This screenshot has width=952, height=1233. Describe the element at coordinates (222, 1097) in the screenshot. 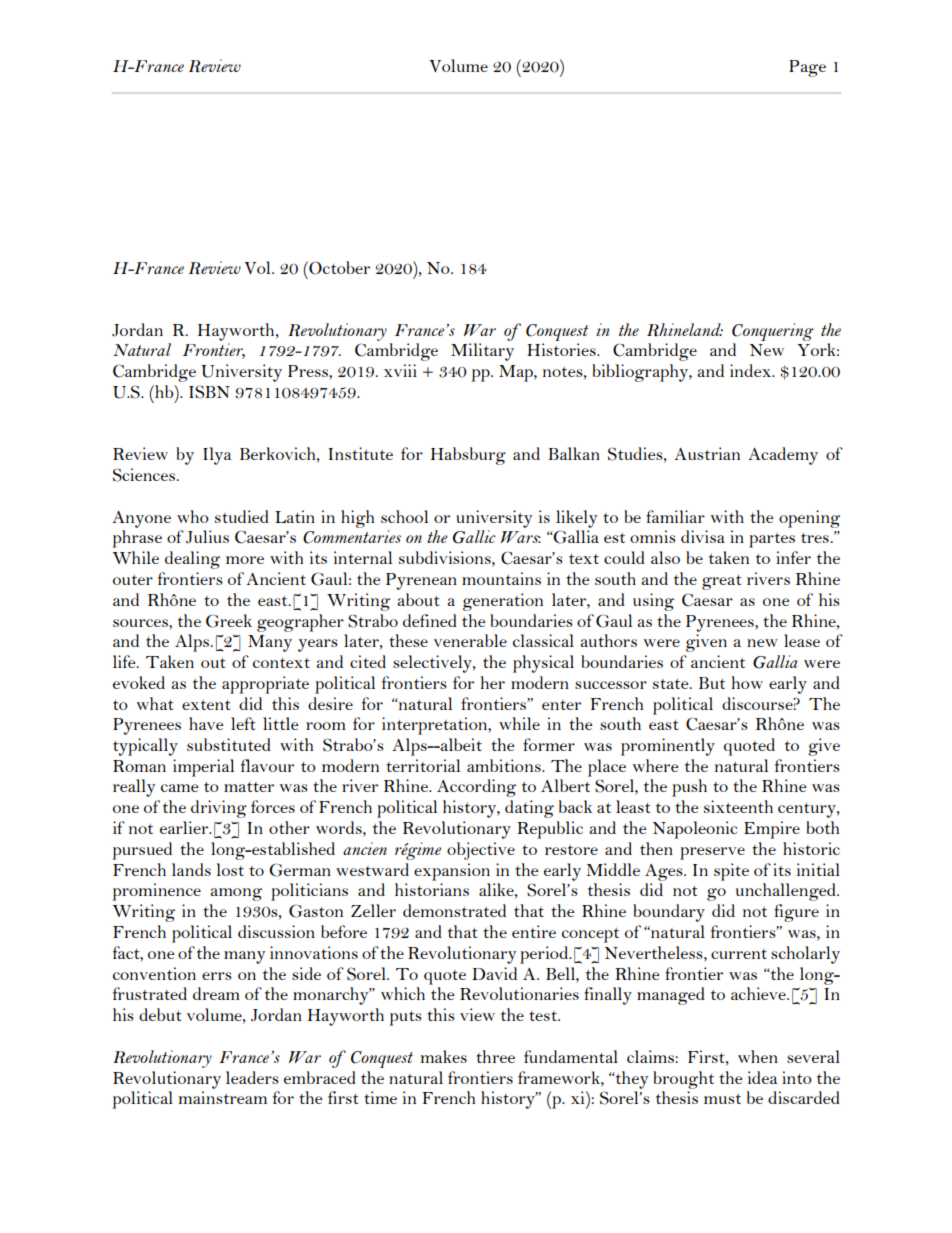

I see `mainstream` at that location.
